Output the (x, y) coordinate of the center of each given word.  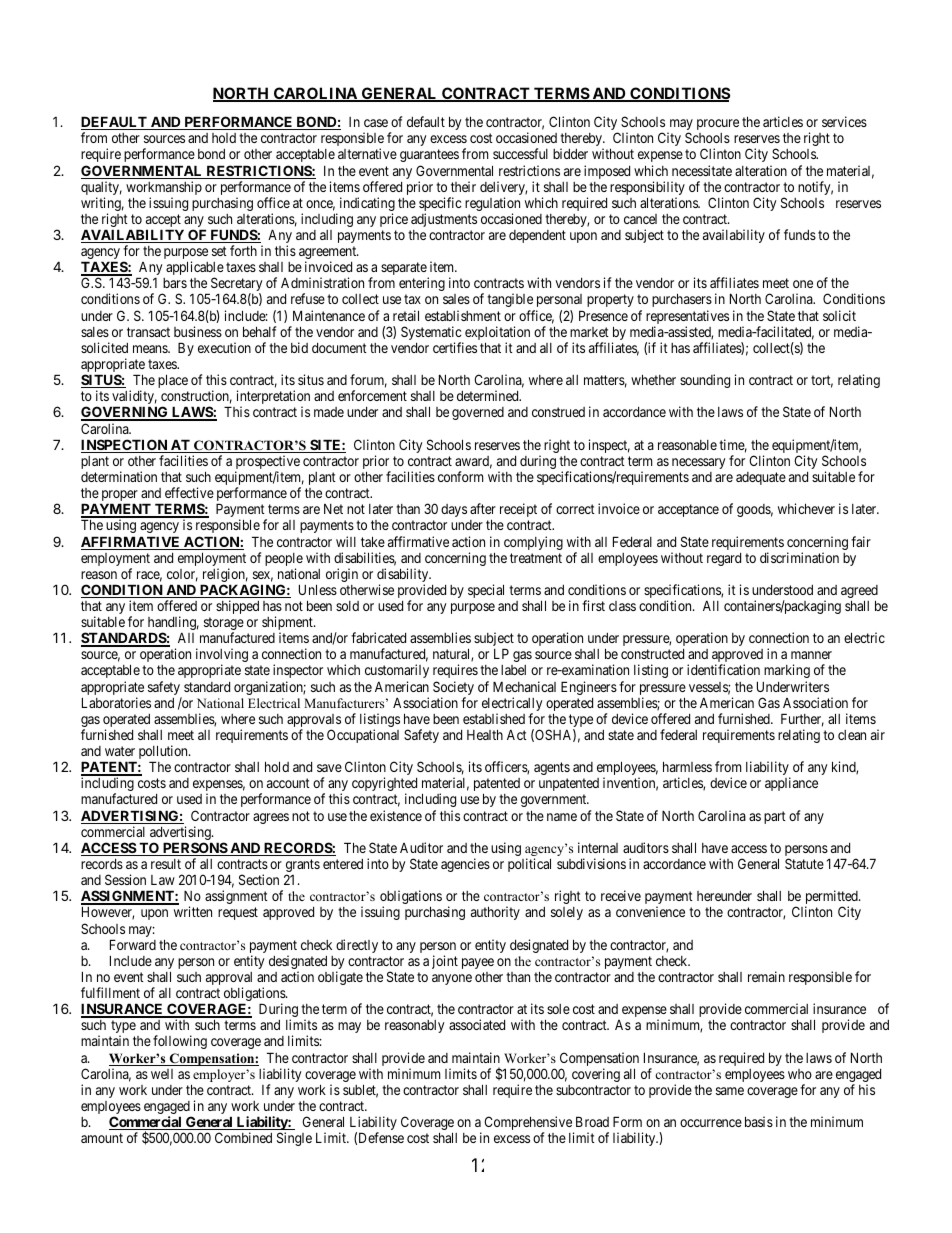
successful (520, 153)
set (219, 251)
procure (718, 124)
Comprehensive (529, 1124)
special (486, 591)
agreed (859, 593)
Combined (243, 1137)
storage (224, 625)
